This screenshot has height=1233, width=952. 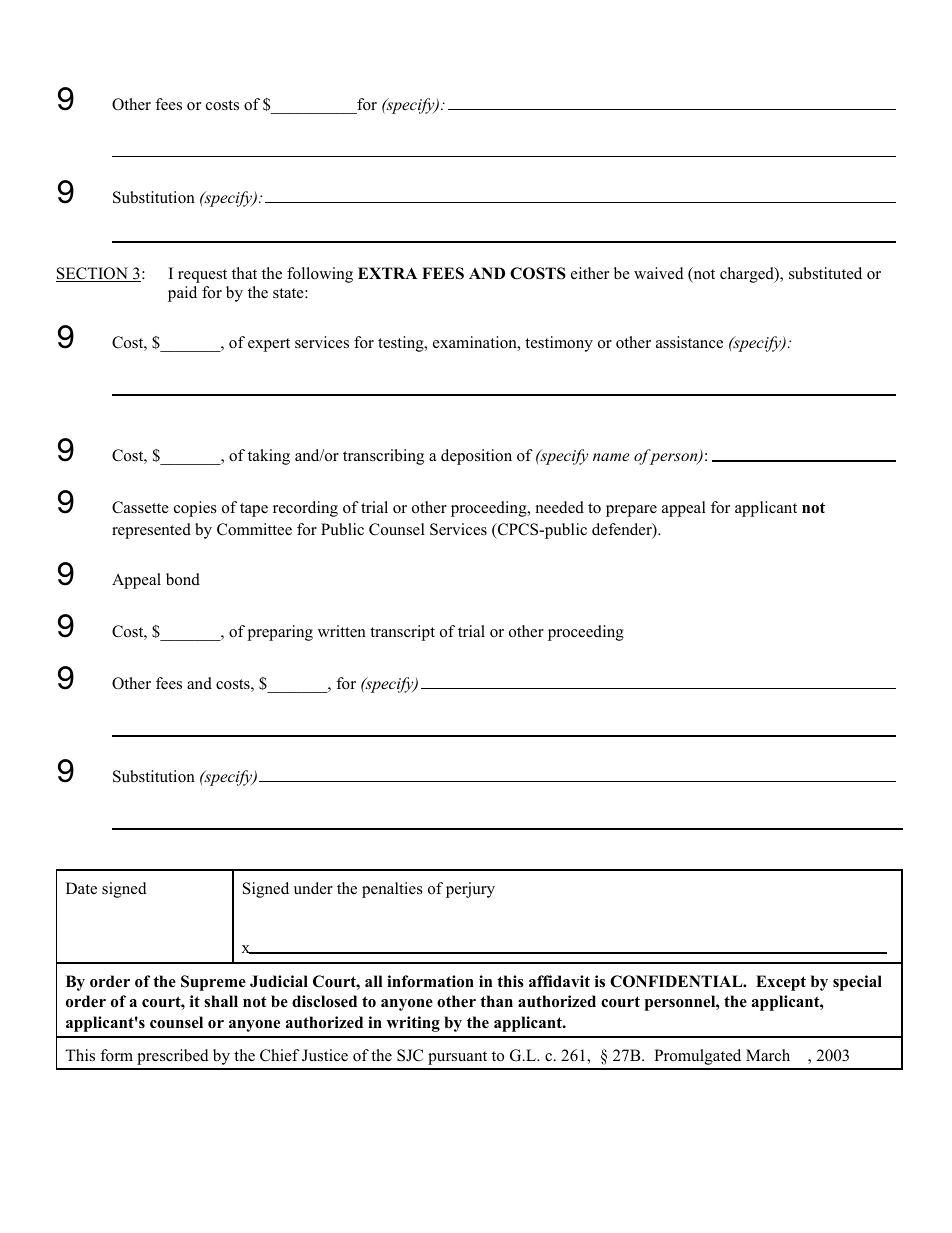 What do you see at coordinates (81, 888) in the screenshot?
I see `Date` at bounding box center [81, 888].
